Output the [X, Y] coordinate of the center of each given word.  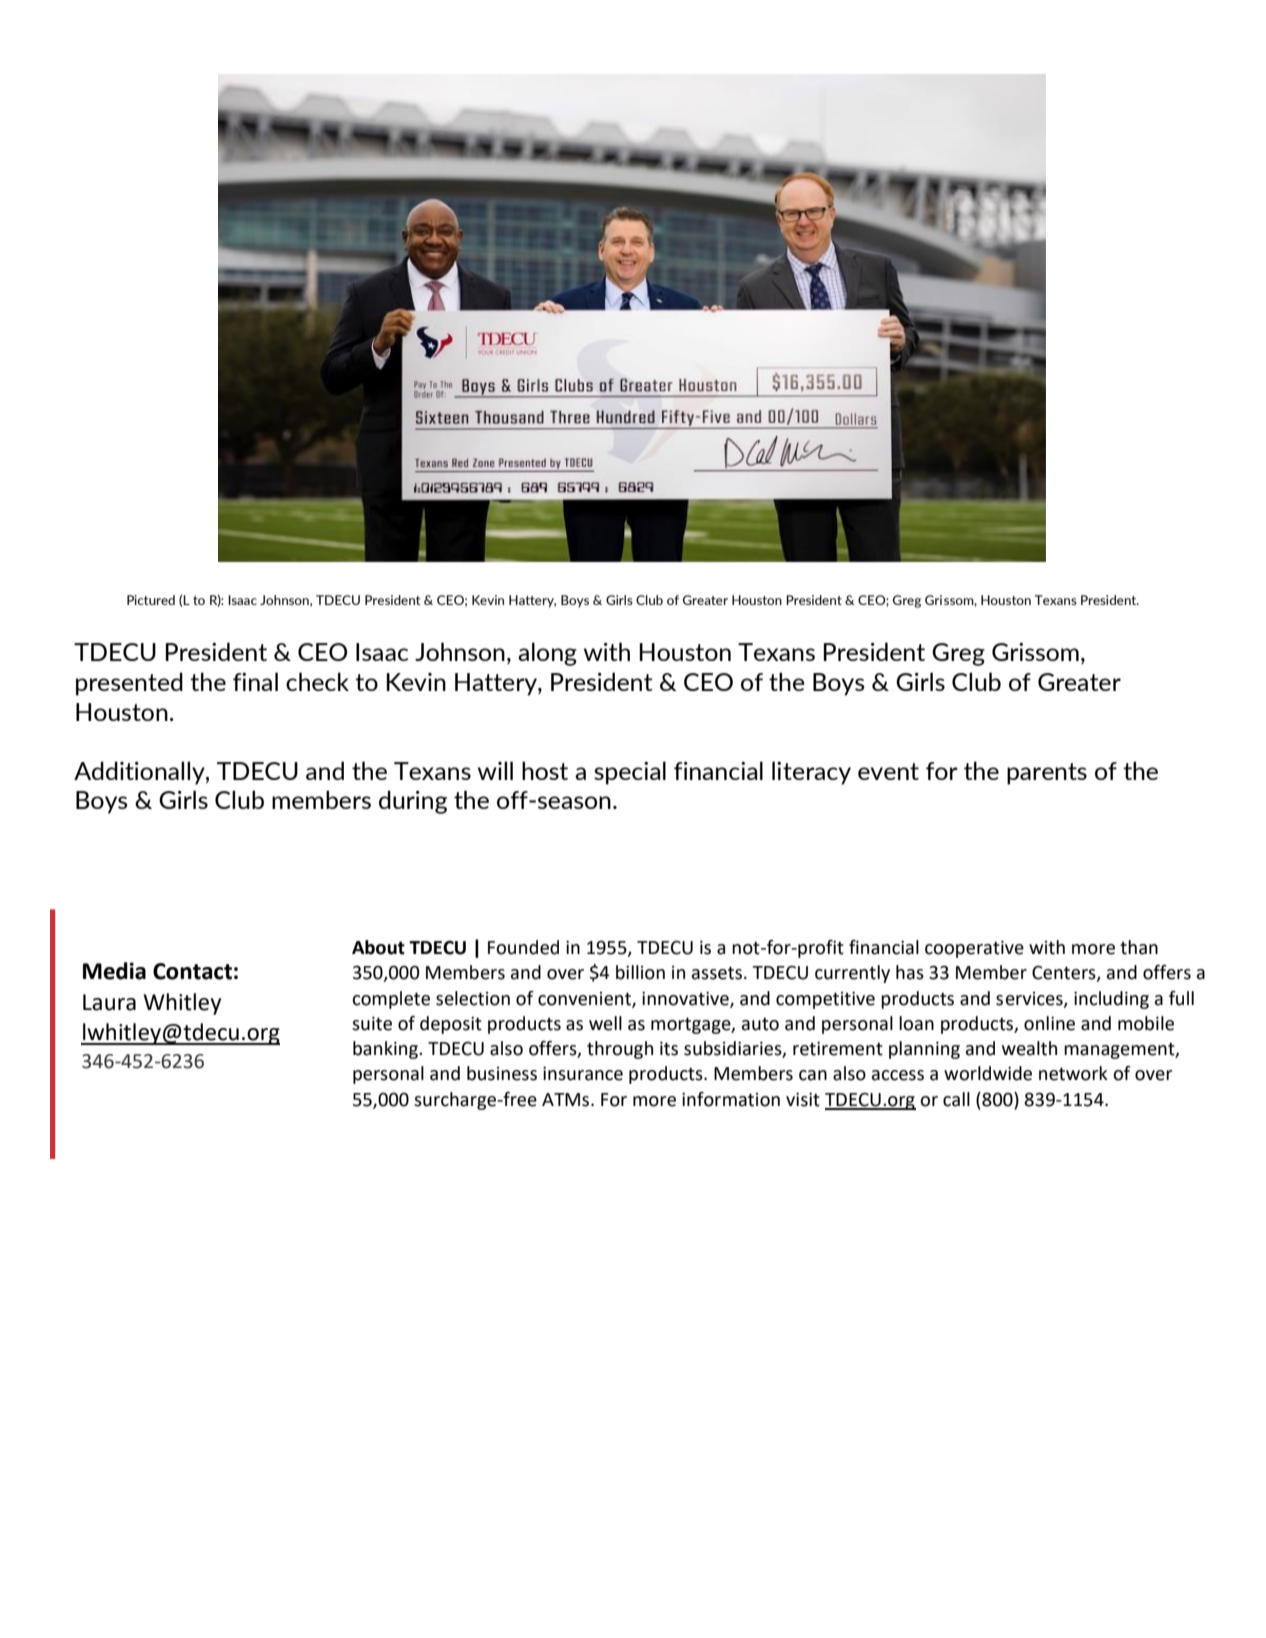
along [547, 654]
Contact [192, 971]
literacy [811, 773]
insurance [583, 1074]
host [545, 770]
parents [1047, 774]
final [255, 681]
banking [386, 1050]
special [630, 773]
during [413, 802]
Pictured [151, 600]
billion [640, 972]
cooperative [974, 949]
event [888, 771]
